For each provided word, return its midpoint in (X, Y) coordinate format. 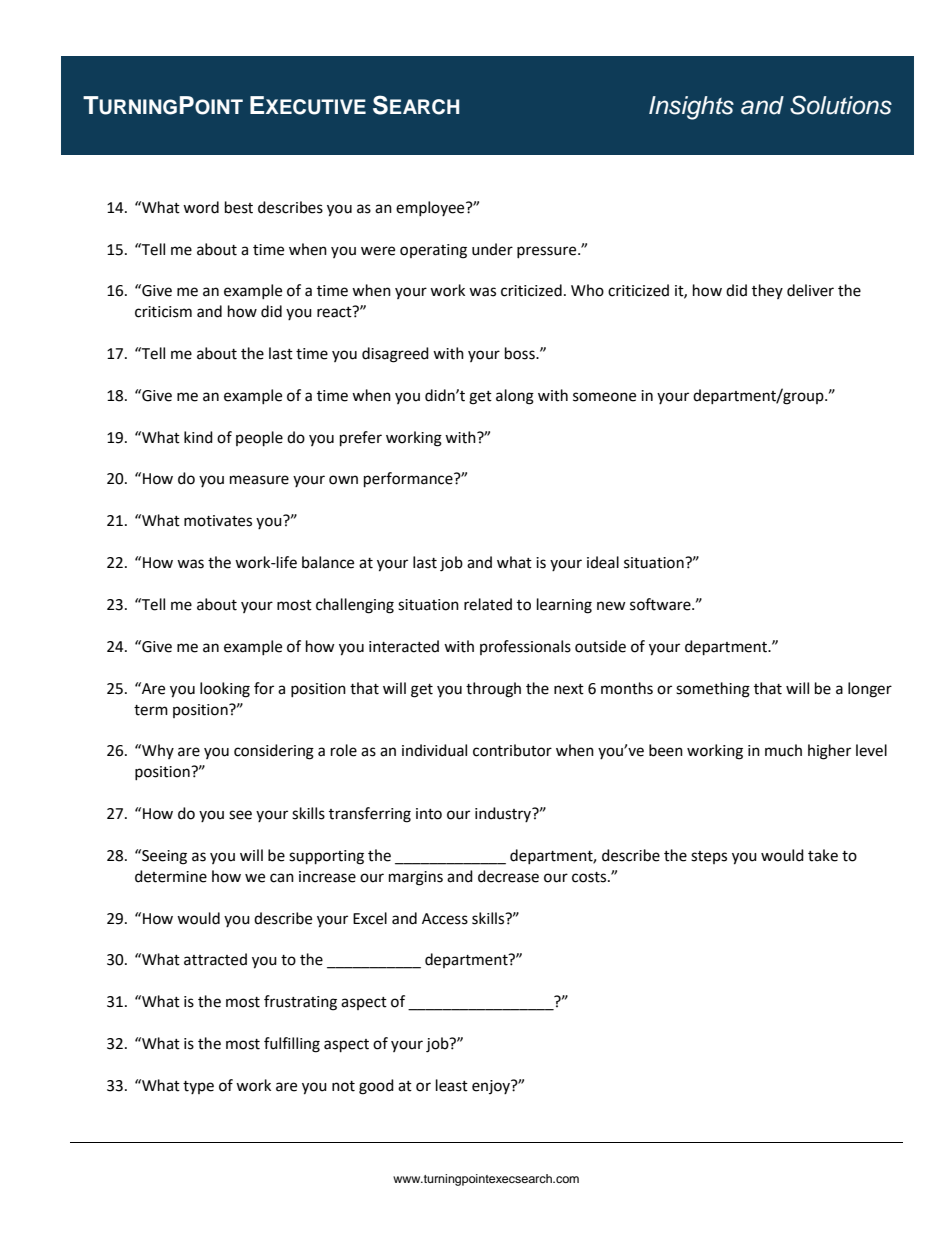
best (239, 207)
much (783, 750)
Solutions (841, 105)
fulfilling (292, 1045)
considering (274, 752)
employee (431, 208)
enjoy (492, 1087)
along (515, 397)
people (259, 439)
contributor (512, 750)
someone (604, 397)
